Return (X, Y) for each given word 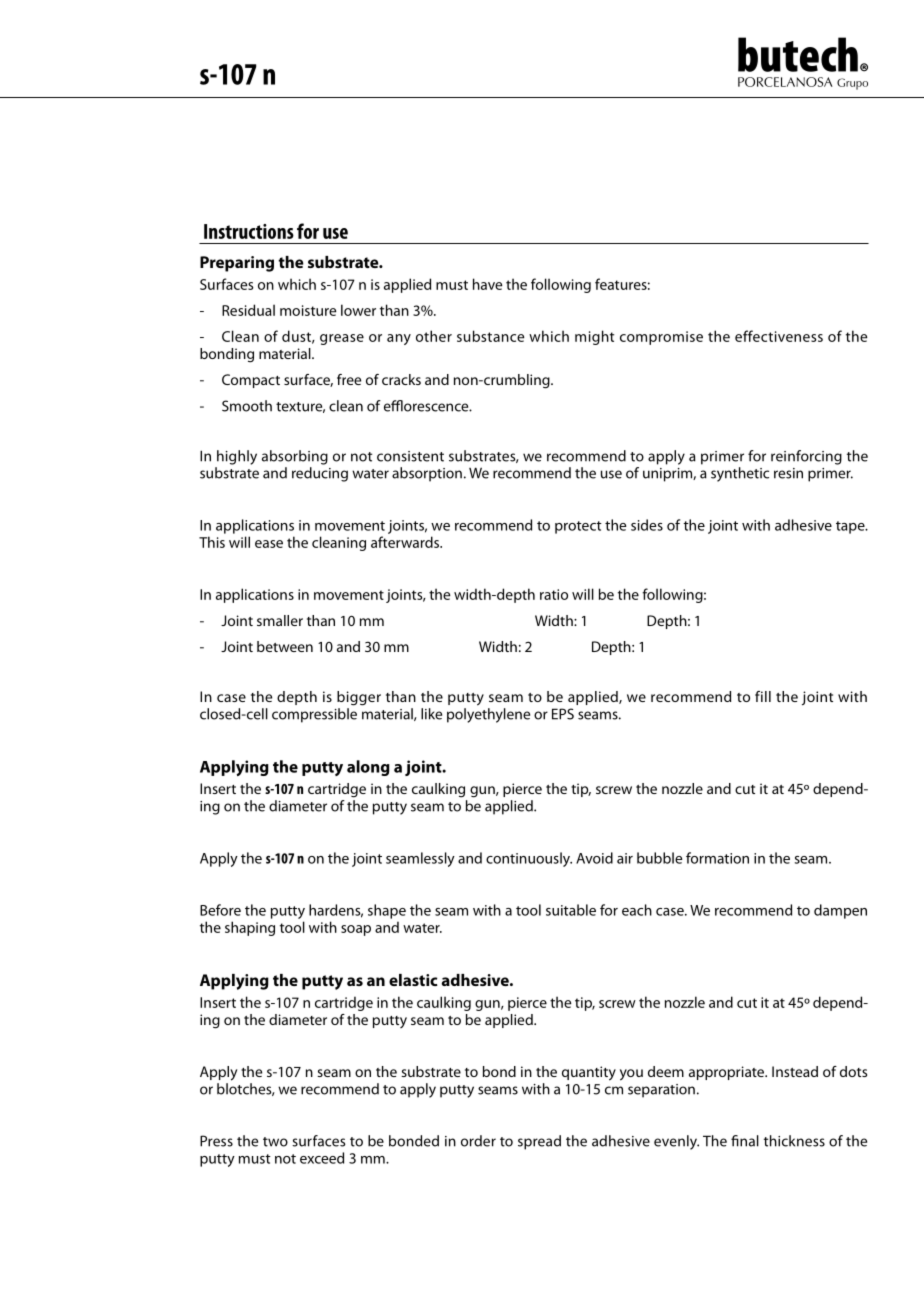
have (487, 284)
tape (851, 527)
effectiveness (779, 336)
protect (578, 527)
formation (717, 858)
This (212, 542)
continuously (529, 859)
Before (220, 910)
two (275, 1142)
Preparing (237, 264)
